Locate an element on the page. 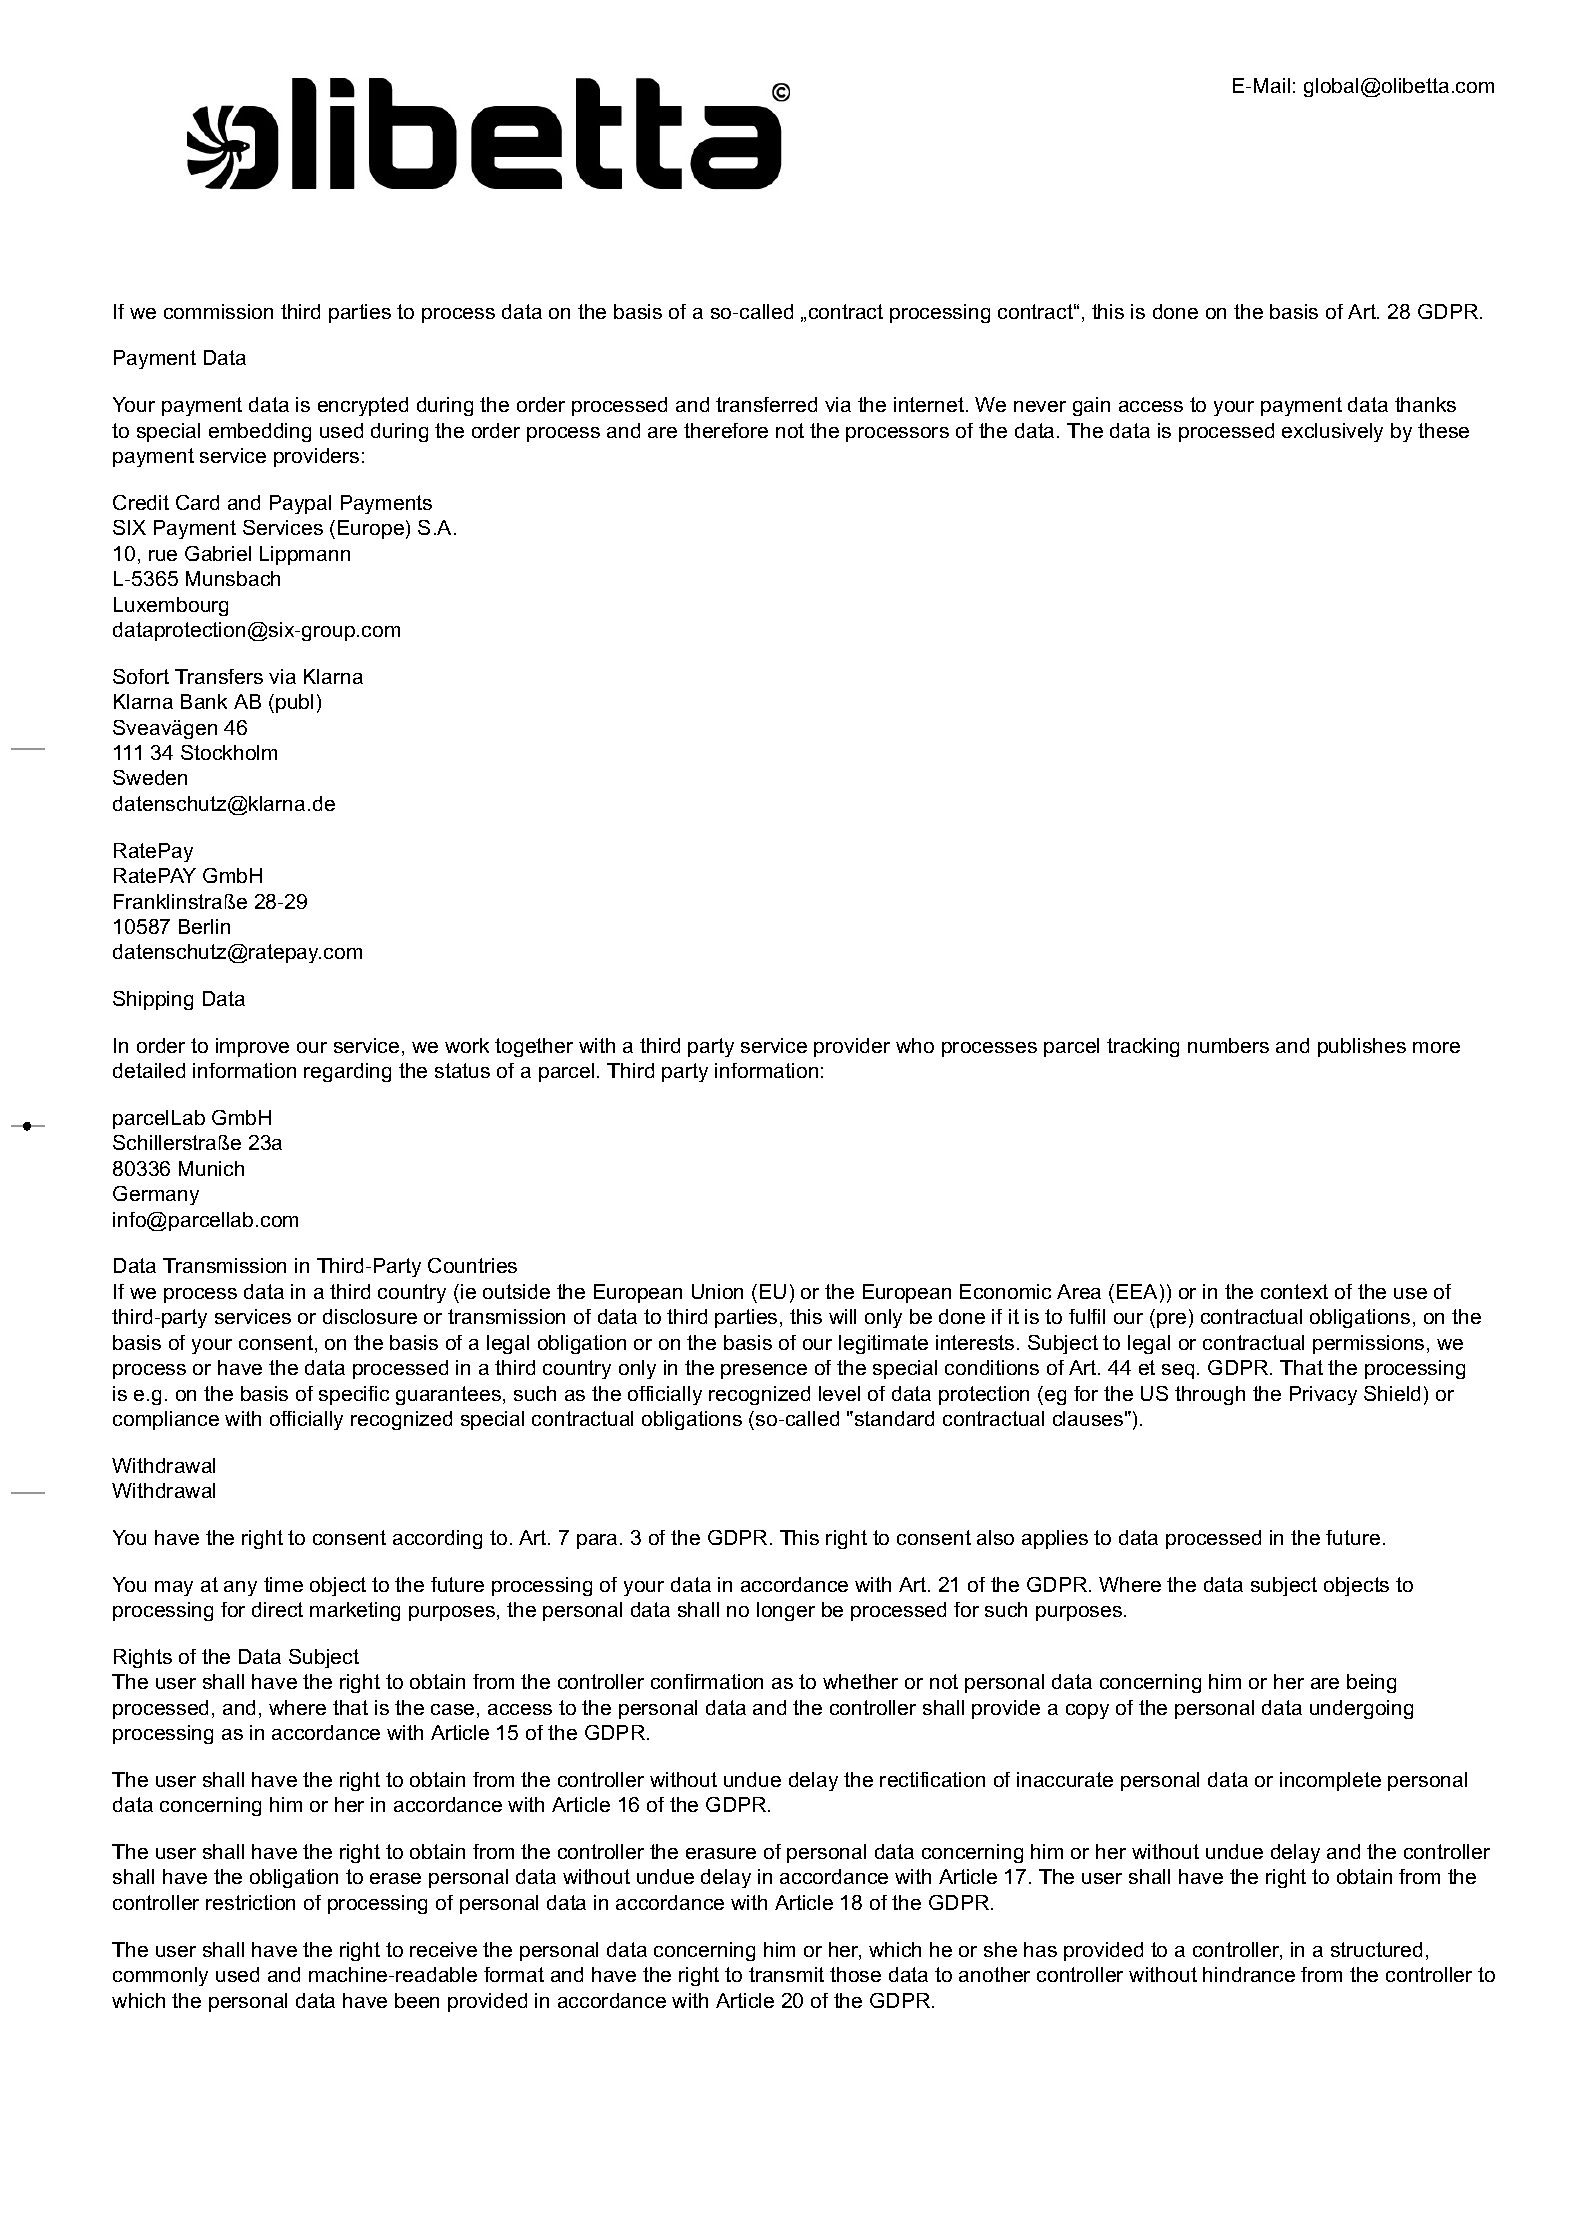 The width and height of the document is (1578, 2233). numbers is located at coordinates (1228, 1045).
